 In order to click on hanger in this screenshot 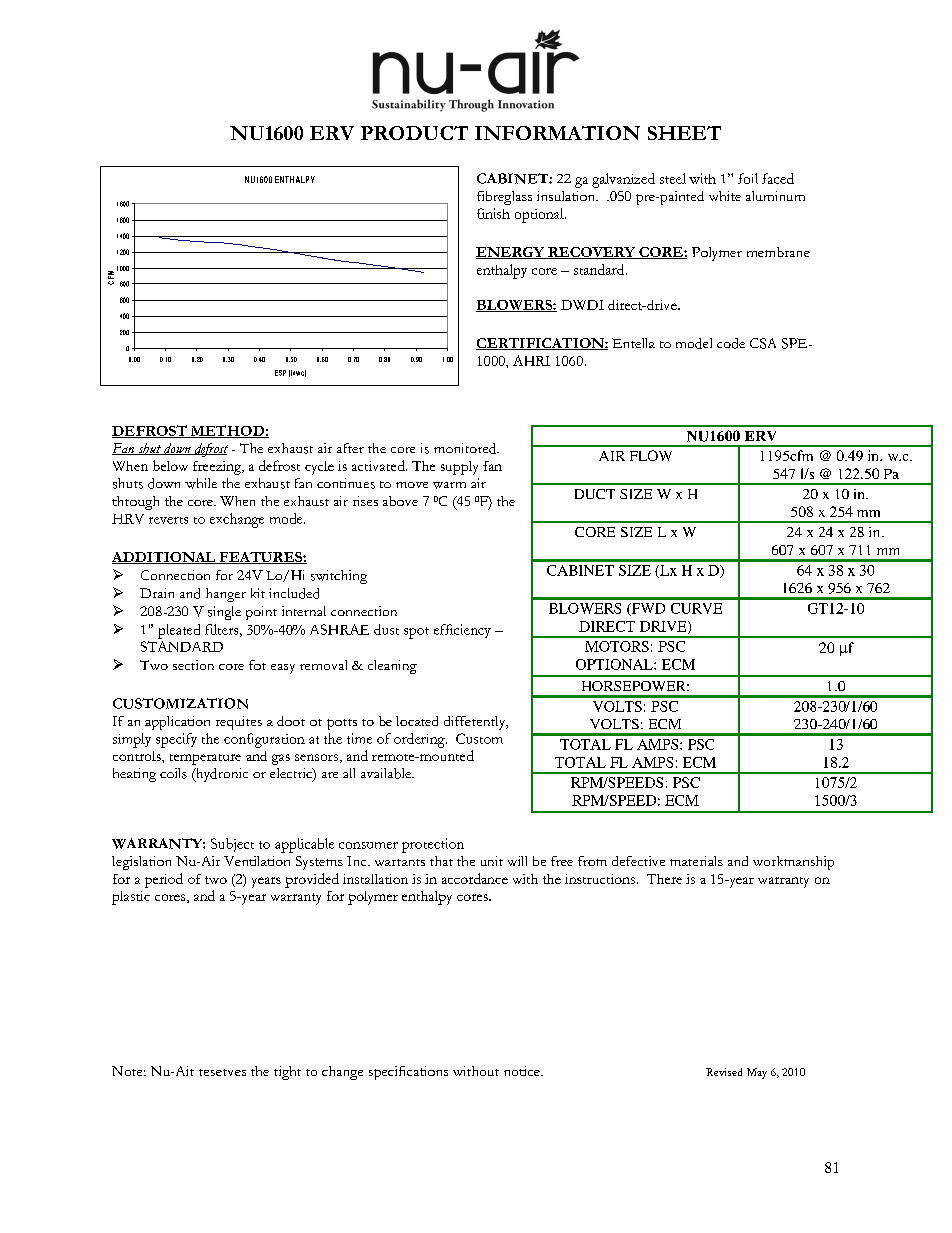, I will do `click(226, 595)`.
